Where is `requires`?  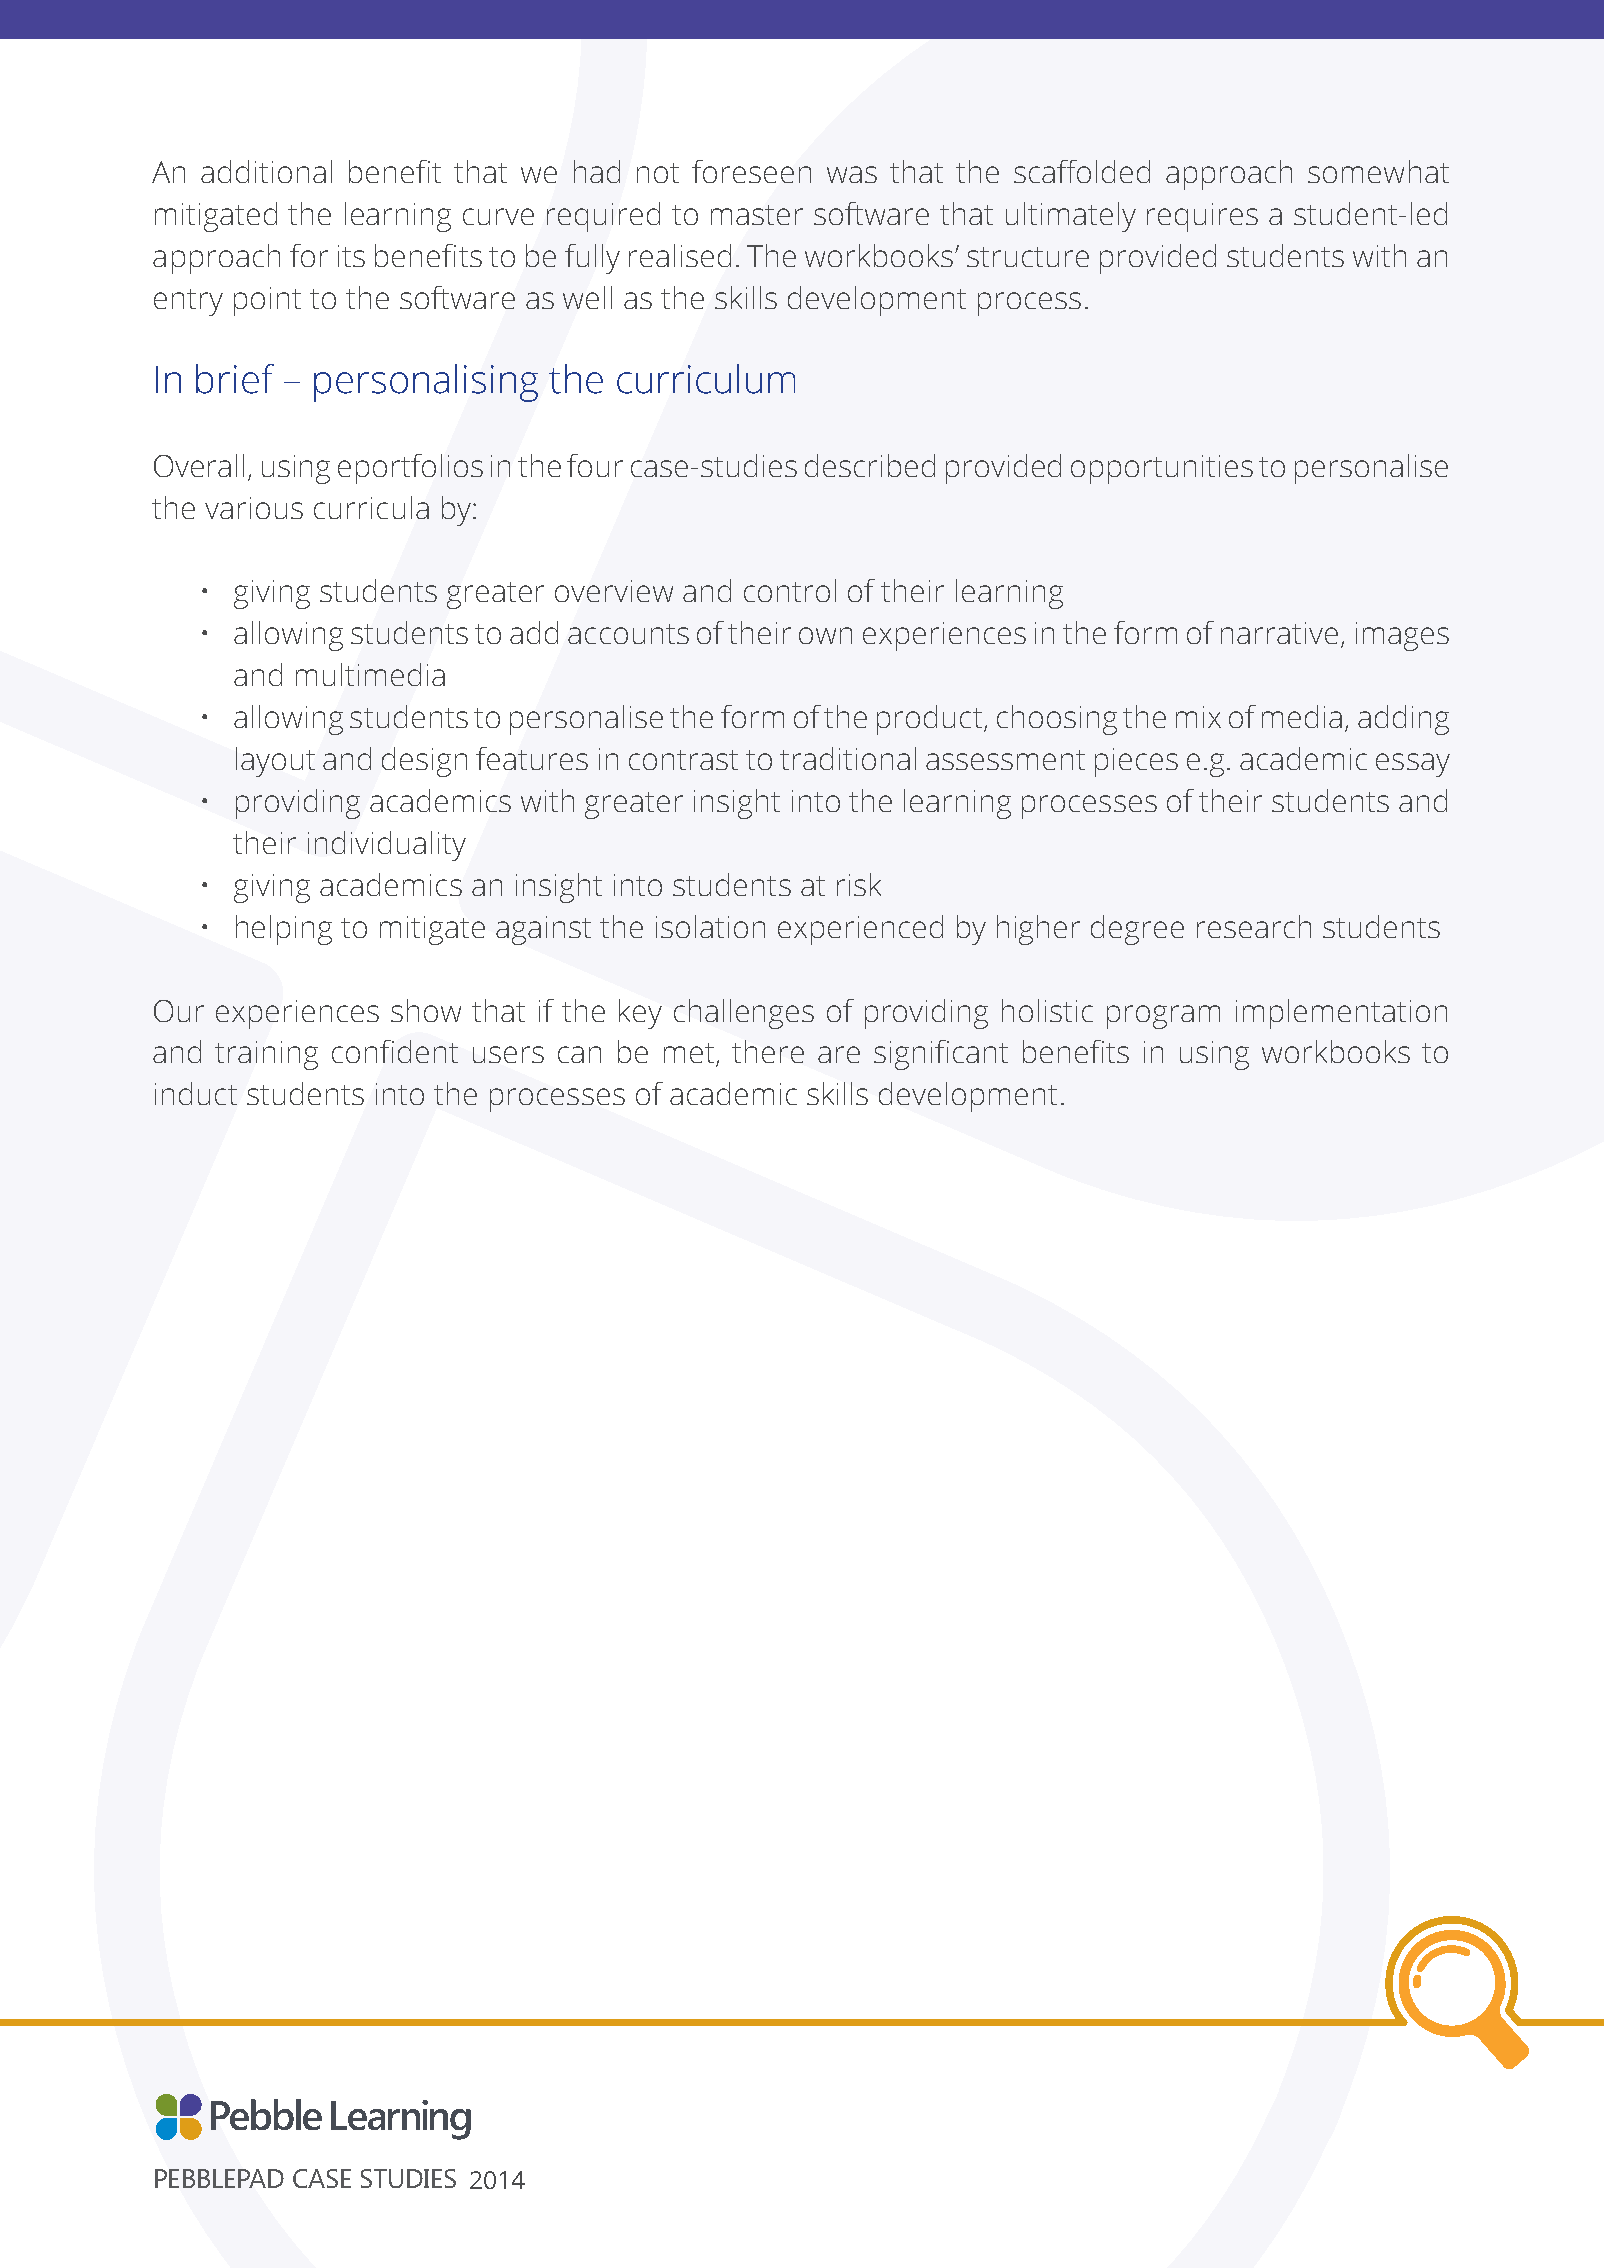 requires is located at coordinates (1202, 217).
